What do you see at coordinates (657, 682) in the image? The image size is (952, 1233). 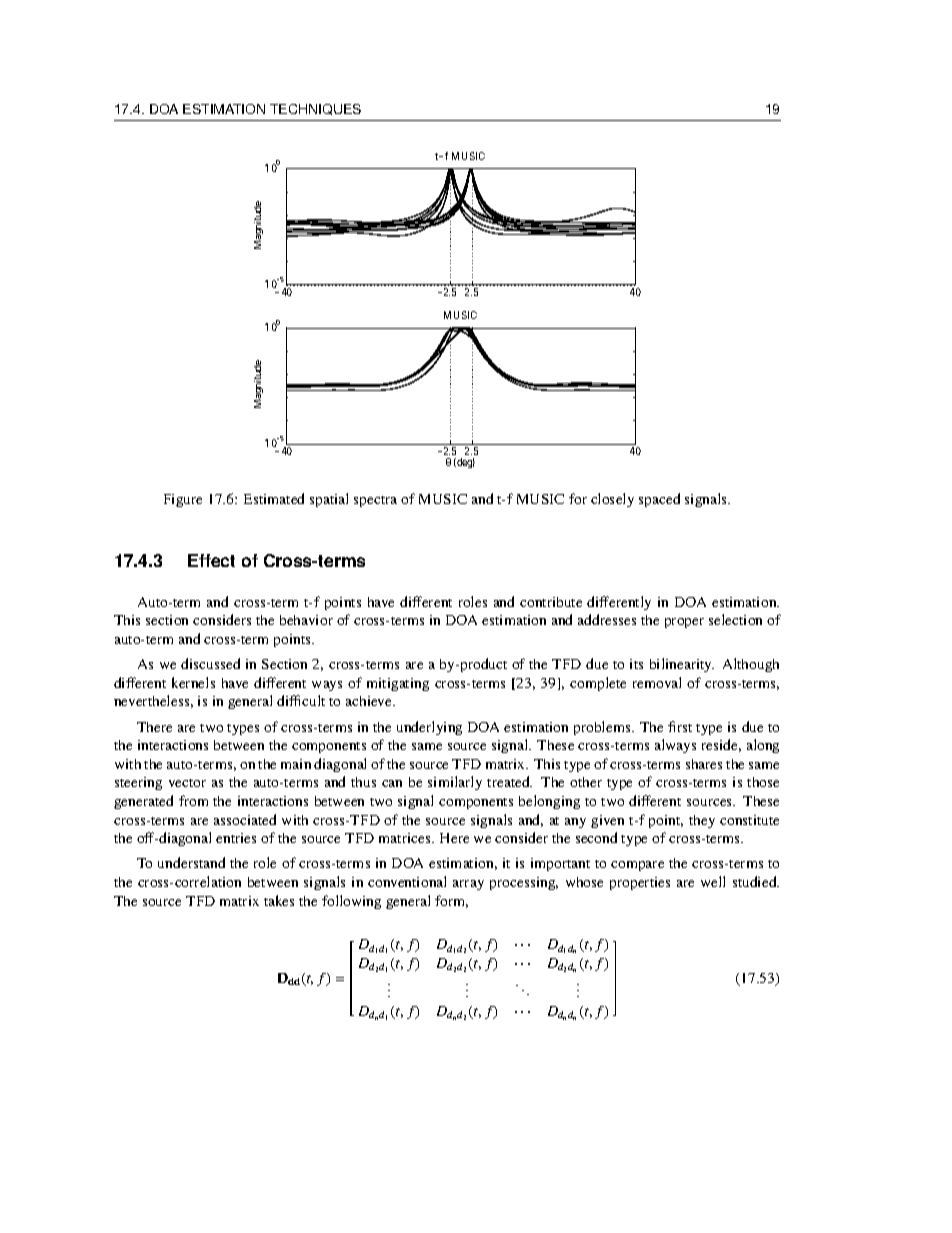 I see `removal` at bounding box center [657, 682].
